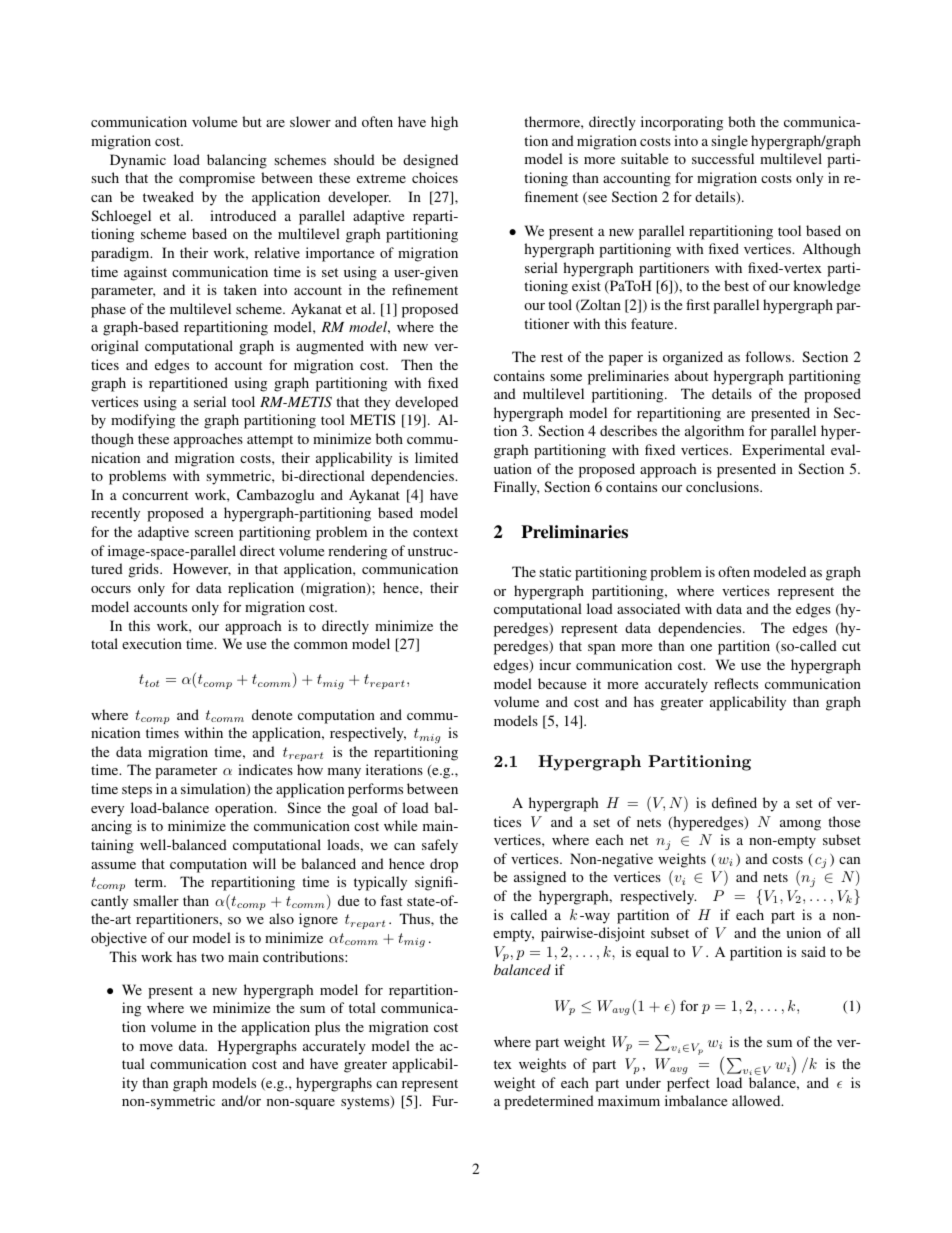 The image size is (952, 1233). Describe the element at coordinates (375, 790) in the screenshot. I see `performs` at that location.
